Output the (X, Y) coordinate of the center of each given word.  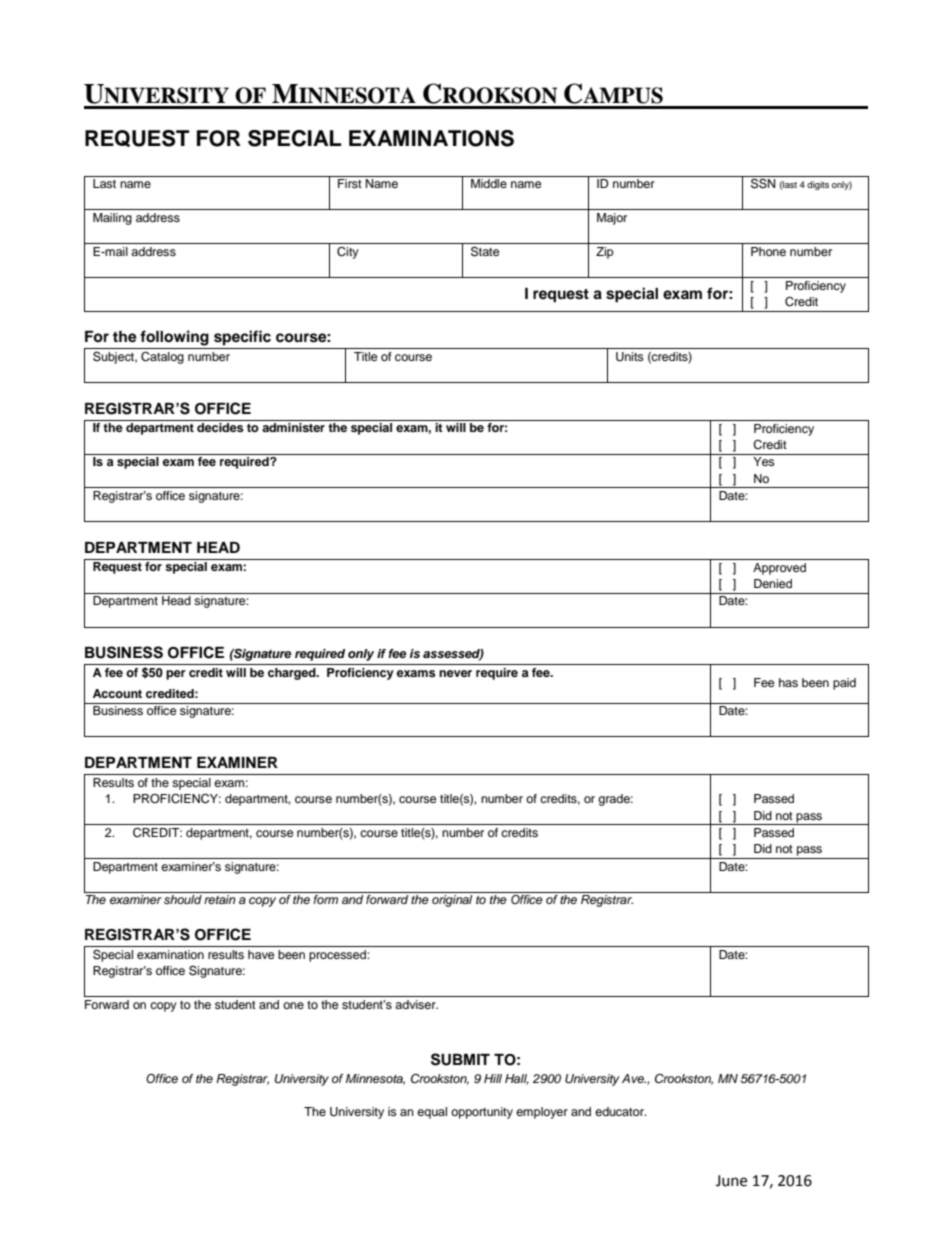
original (452, 901)
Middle (489, 183)
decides (220, 427)
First (350, 183)
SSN (763, 183)
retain (220, 899)
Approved (779, 569)
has (788, 682)
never (455, 673)
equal (432, 1113)
